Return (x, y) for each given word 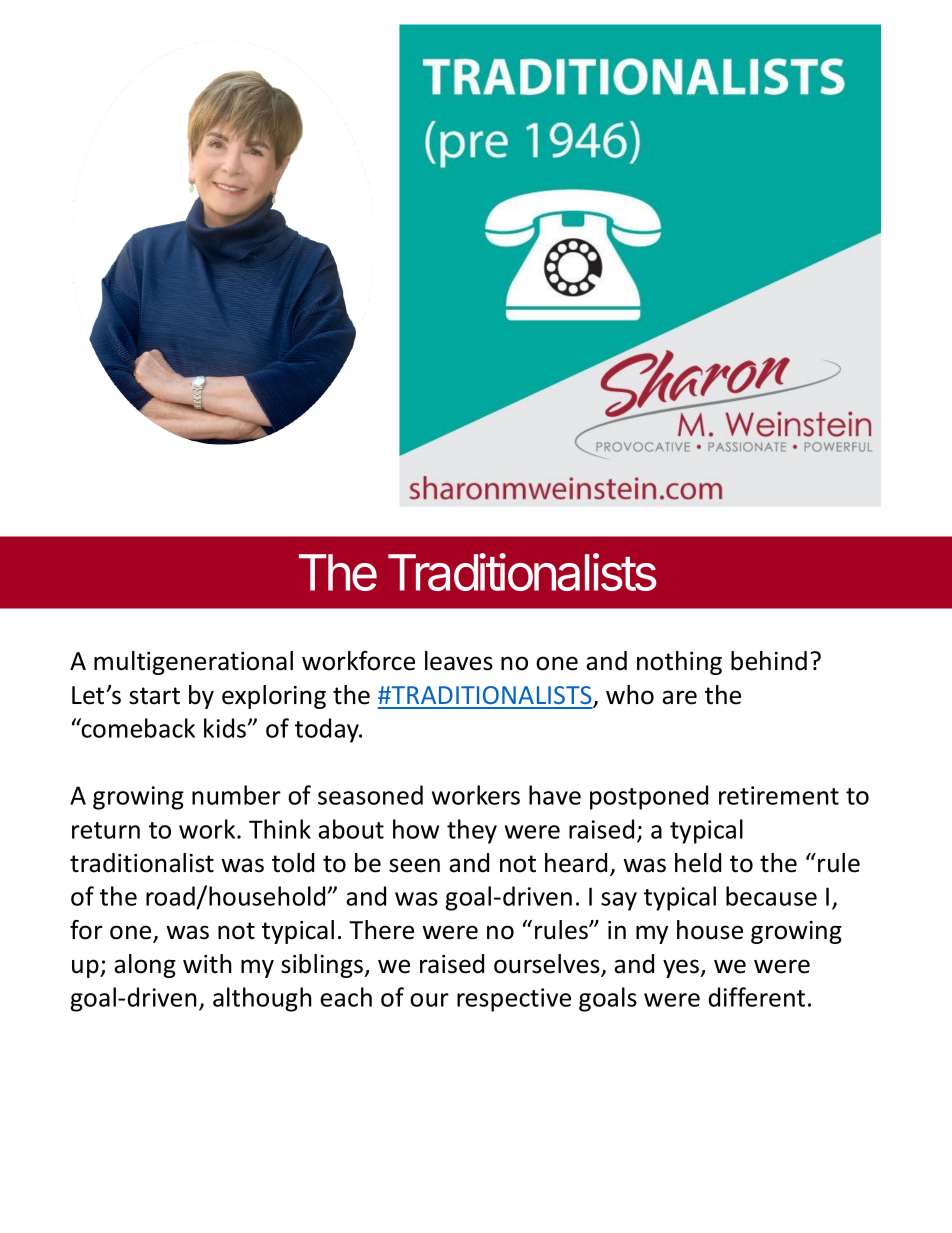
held (698, 863)
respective (514, 1000)
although (262, 999)
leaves (459, 661)
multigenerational (193, 663)
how (416, 829)
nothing (679, 663)
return (106, 830)
